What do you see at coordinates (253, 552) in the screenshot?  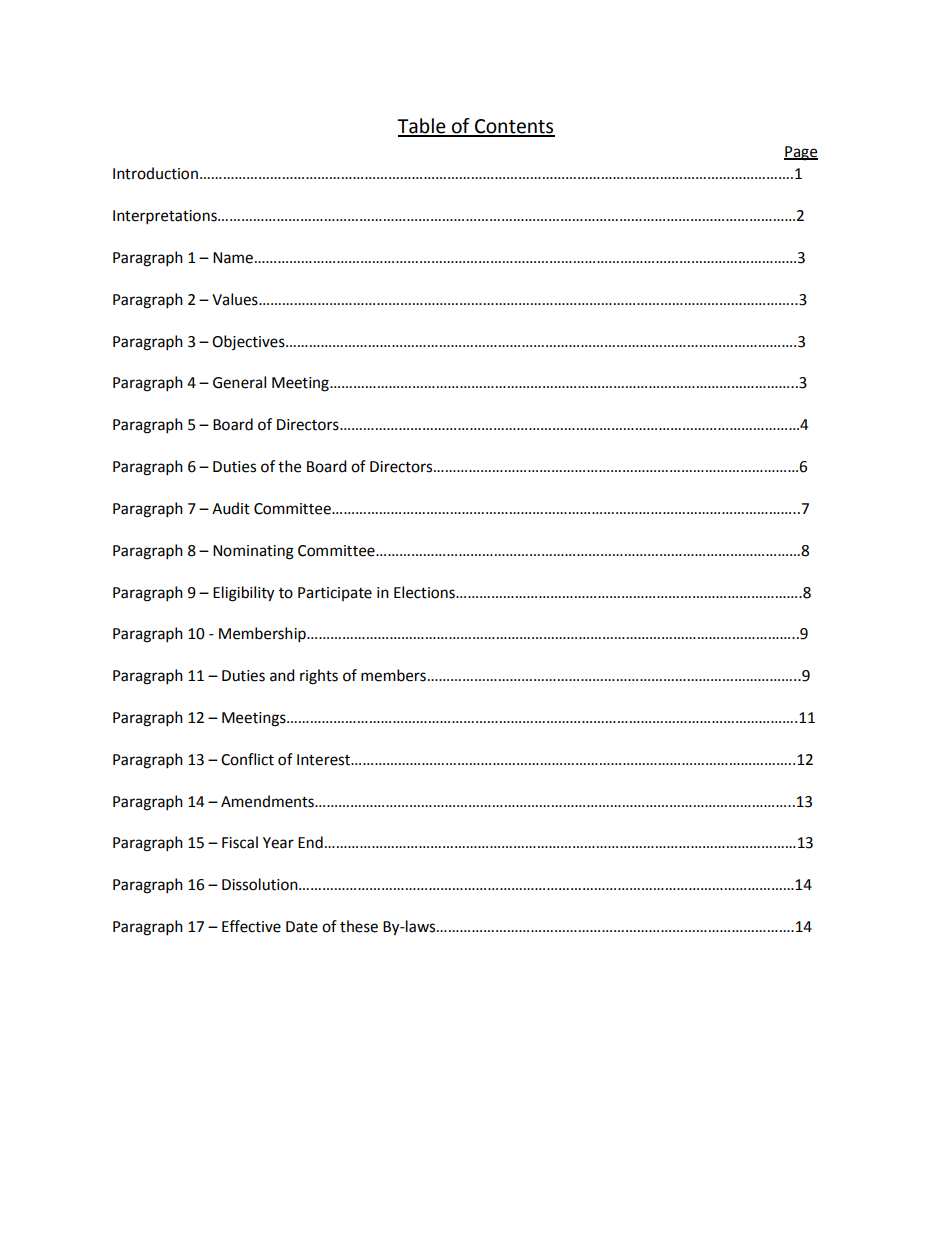 I see `Nominating` at bounding box center [253, 552].
